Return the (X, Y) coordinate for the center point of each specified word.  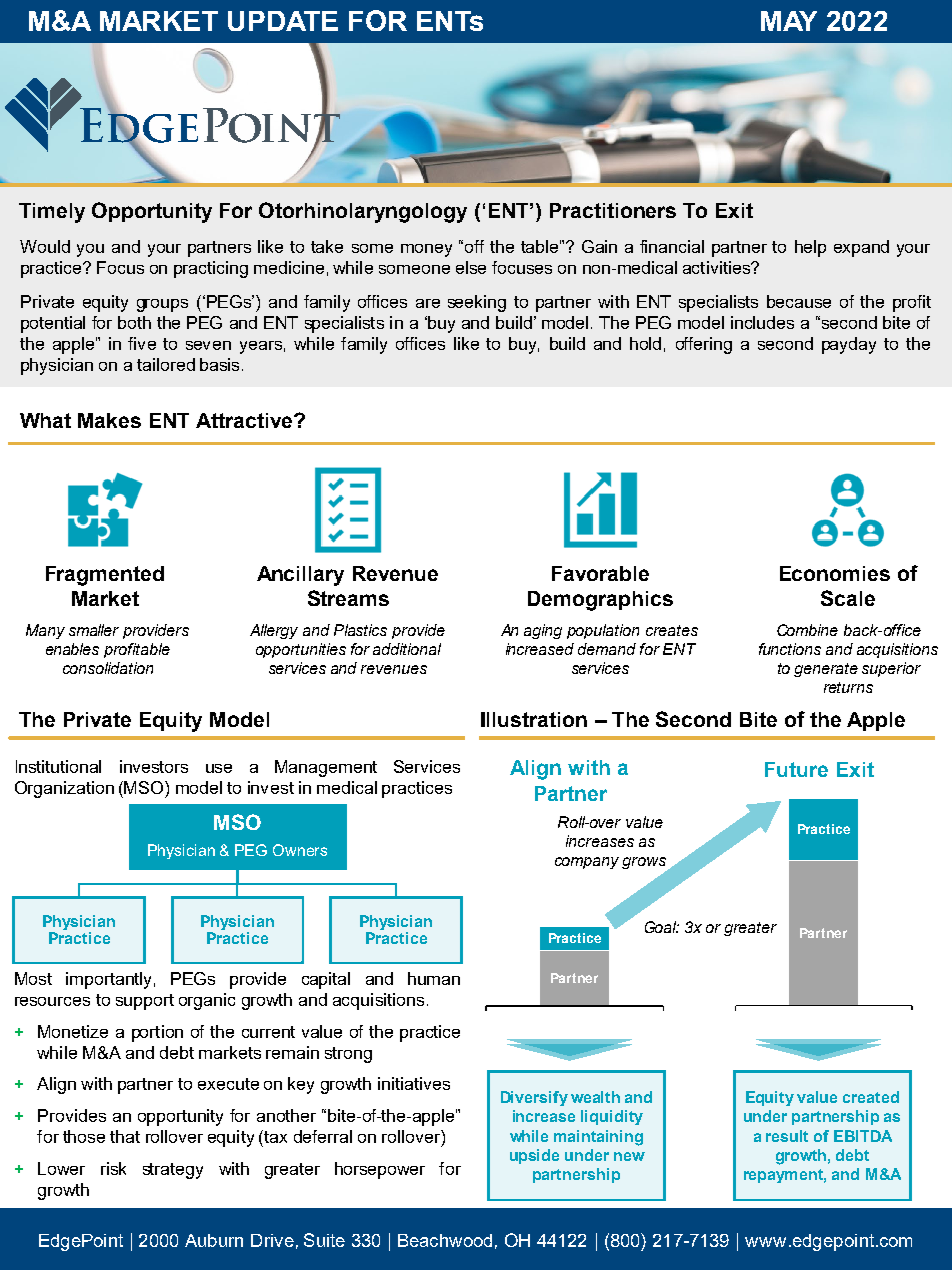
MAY (789, 21)
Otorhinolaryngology (363, 212)
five (142, 343)
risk (113, 1168)
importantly (108, 980)
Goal (662, 927)
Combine (807, 630)
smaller (94, 630)
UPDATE (283, 21)
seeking (477, 303)
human (434, 978)
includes (762, 322)
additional (407, 649)
